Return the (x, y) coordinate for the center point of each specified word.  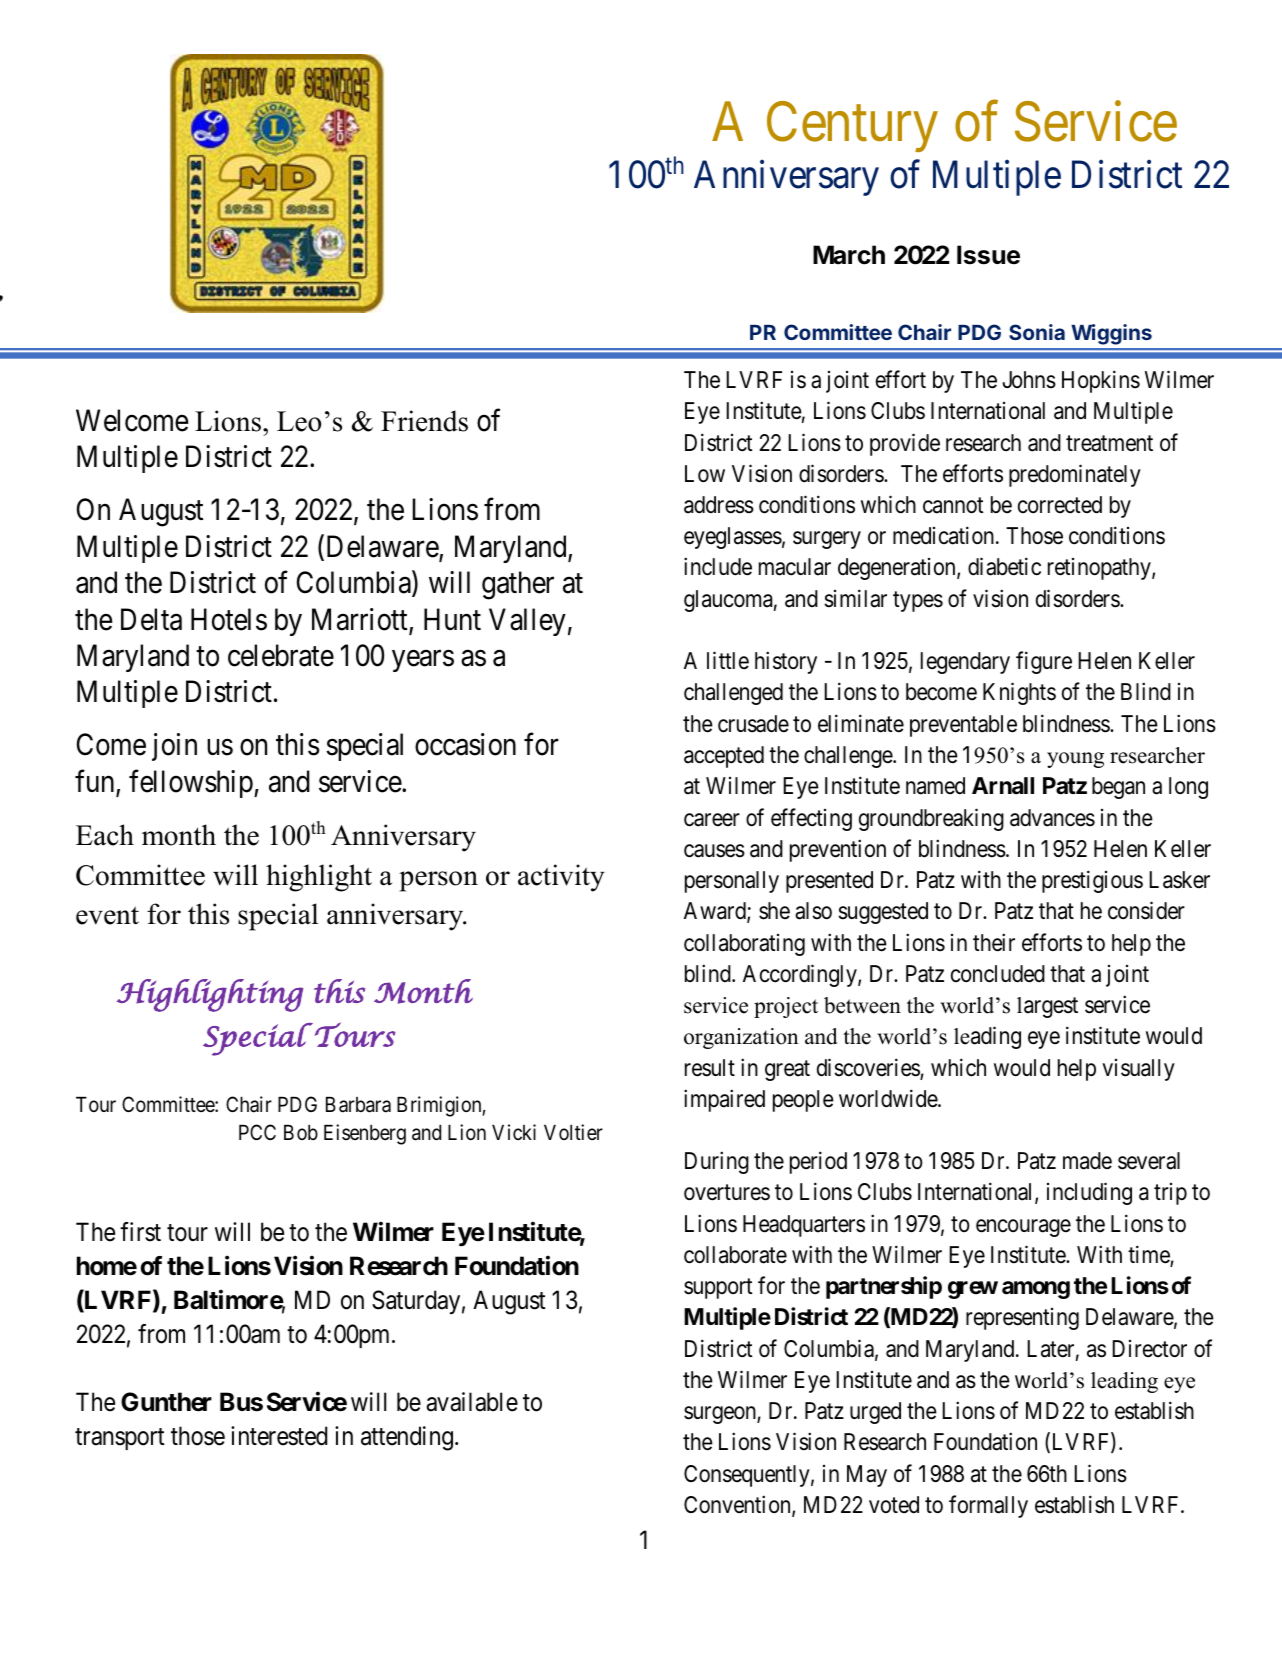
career (712, 820)
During (717, 1163)
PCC (257, 1132)
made (1087, 1161)
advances (1052, 818)
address (719, 505)
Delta (151, 619)
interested (279, 1436)
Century (852, 127)
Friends (424, 421)
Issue (988, 255)
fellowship (192, 784)
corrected (1060, 505)
